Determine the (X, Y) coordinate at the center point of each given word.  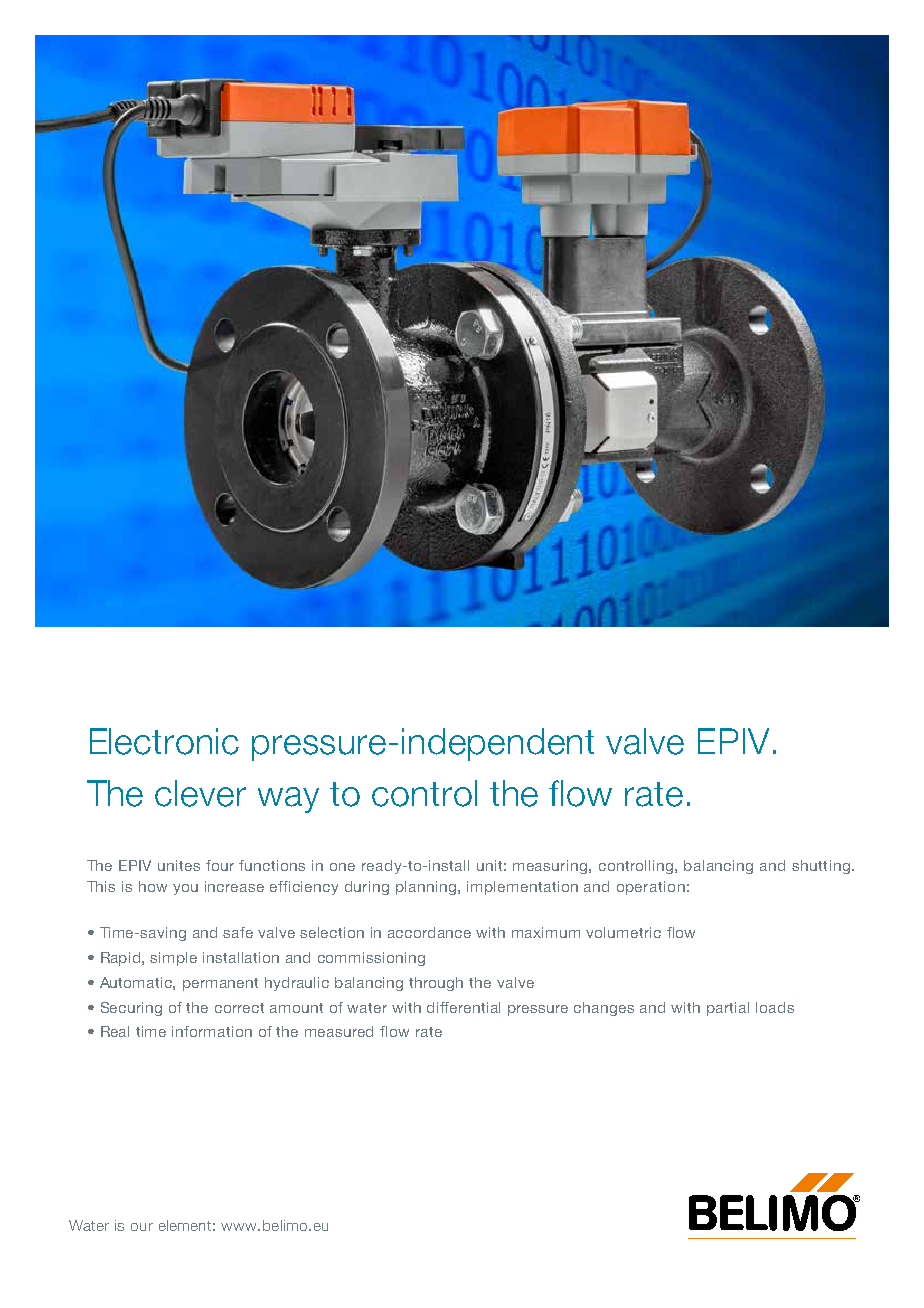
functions (272, 865)
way (288, 800)
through (436, 984)
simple (173, 959)
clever (200, 793)
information (212, 1031)
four (220, 865)
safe (238, 932)
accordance (429, 932)
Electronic (164, 741)
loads (775, 1007)
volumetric (623, 932)
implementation (522, 888)
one (342, 867)
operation (651, 888)
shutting (821, 867)
